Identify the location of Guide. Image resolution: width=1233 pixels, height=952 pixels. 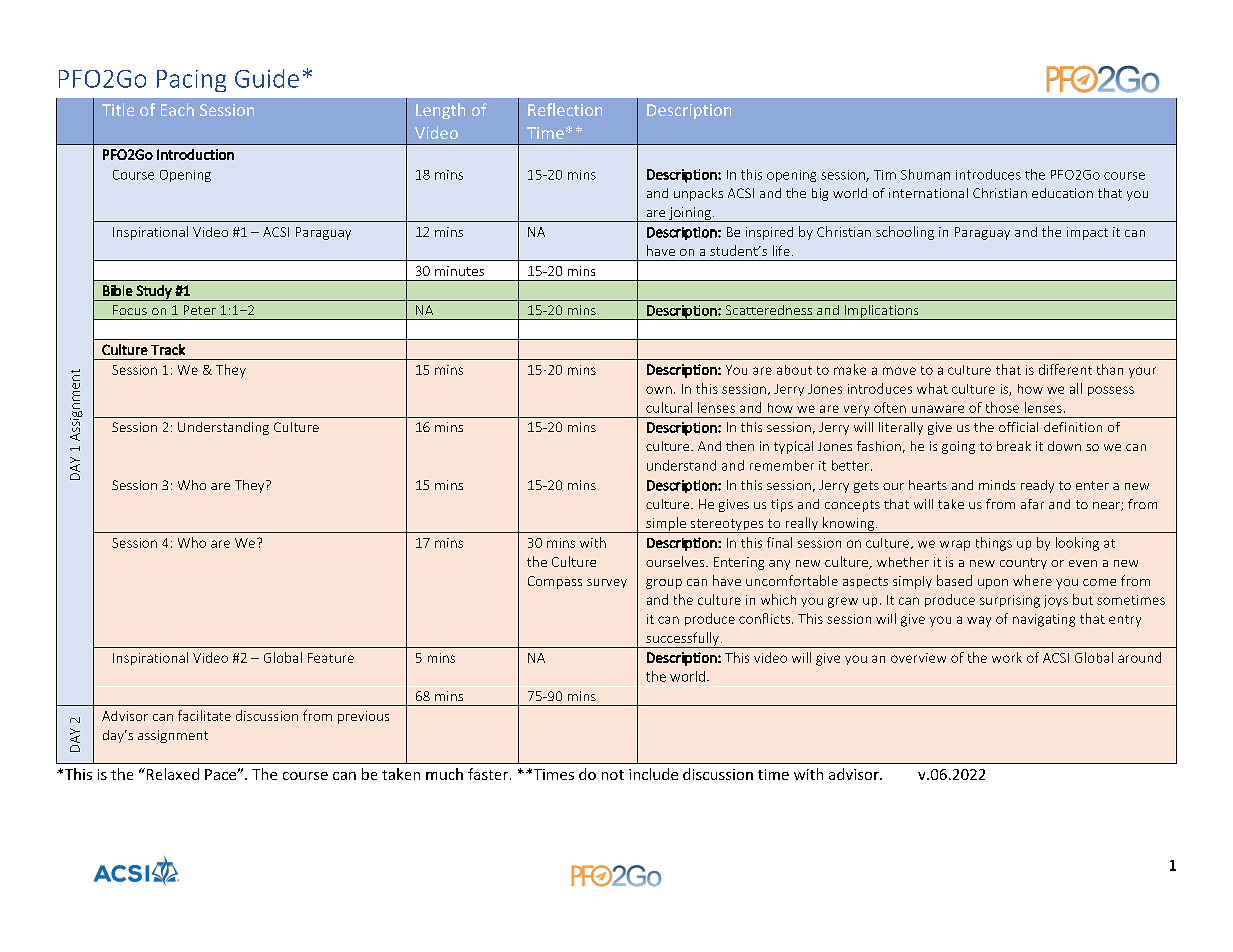
(267, 78).
